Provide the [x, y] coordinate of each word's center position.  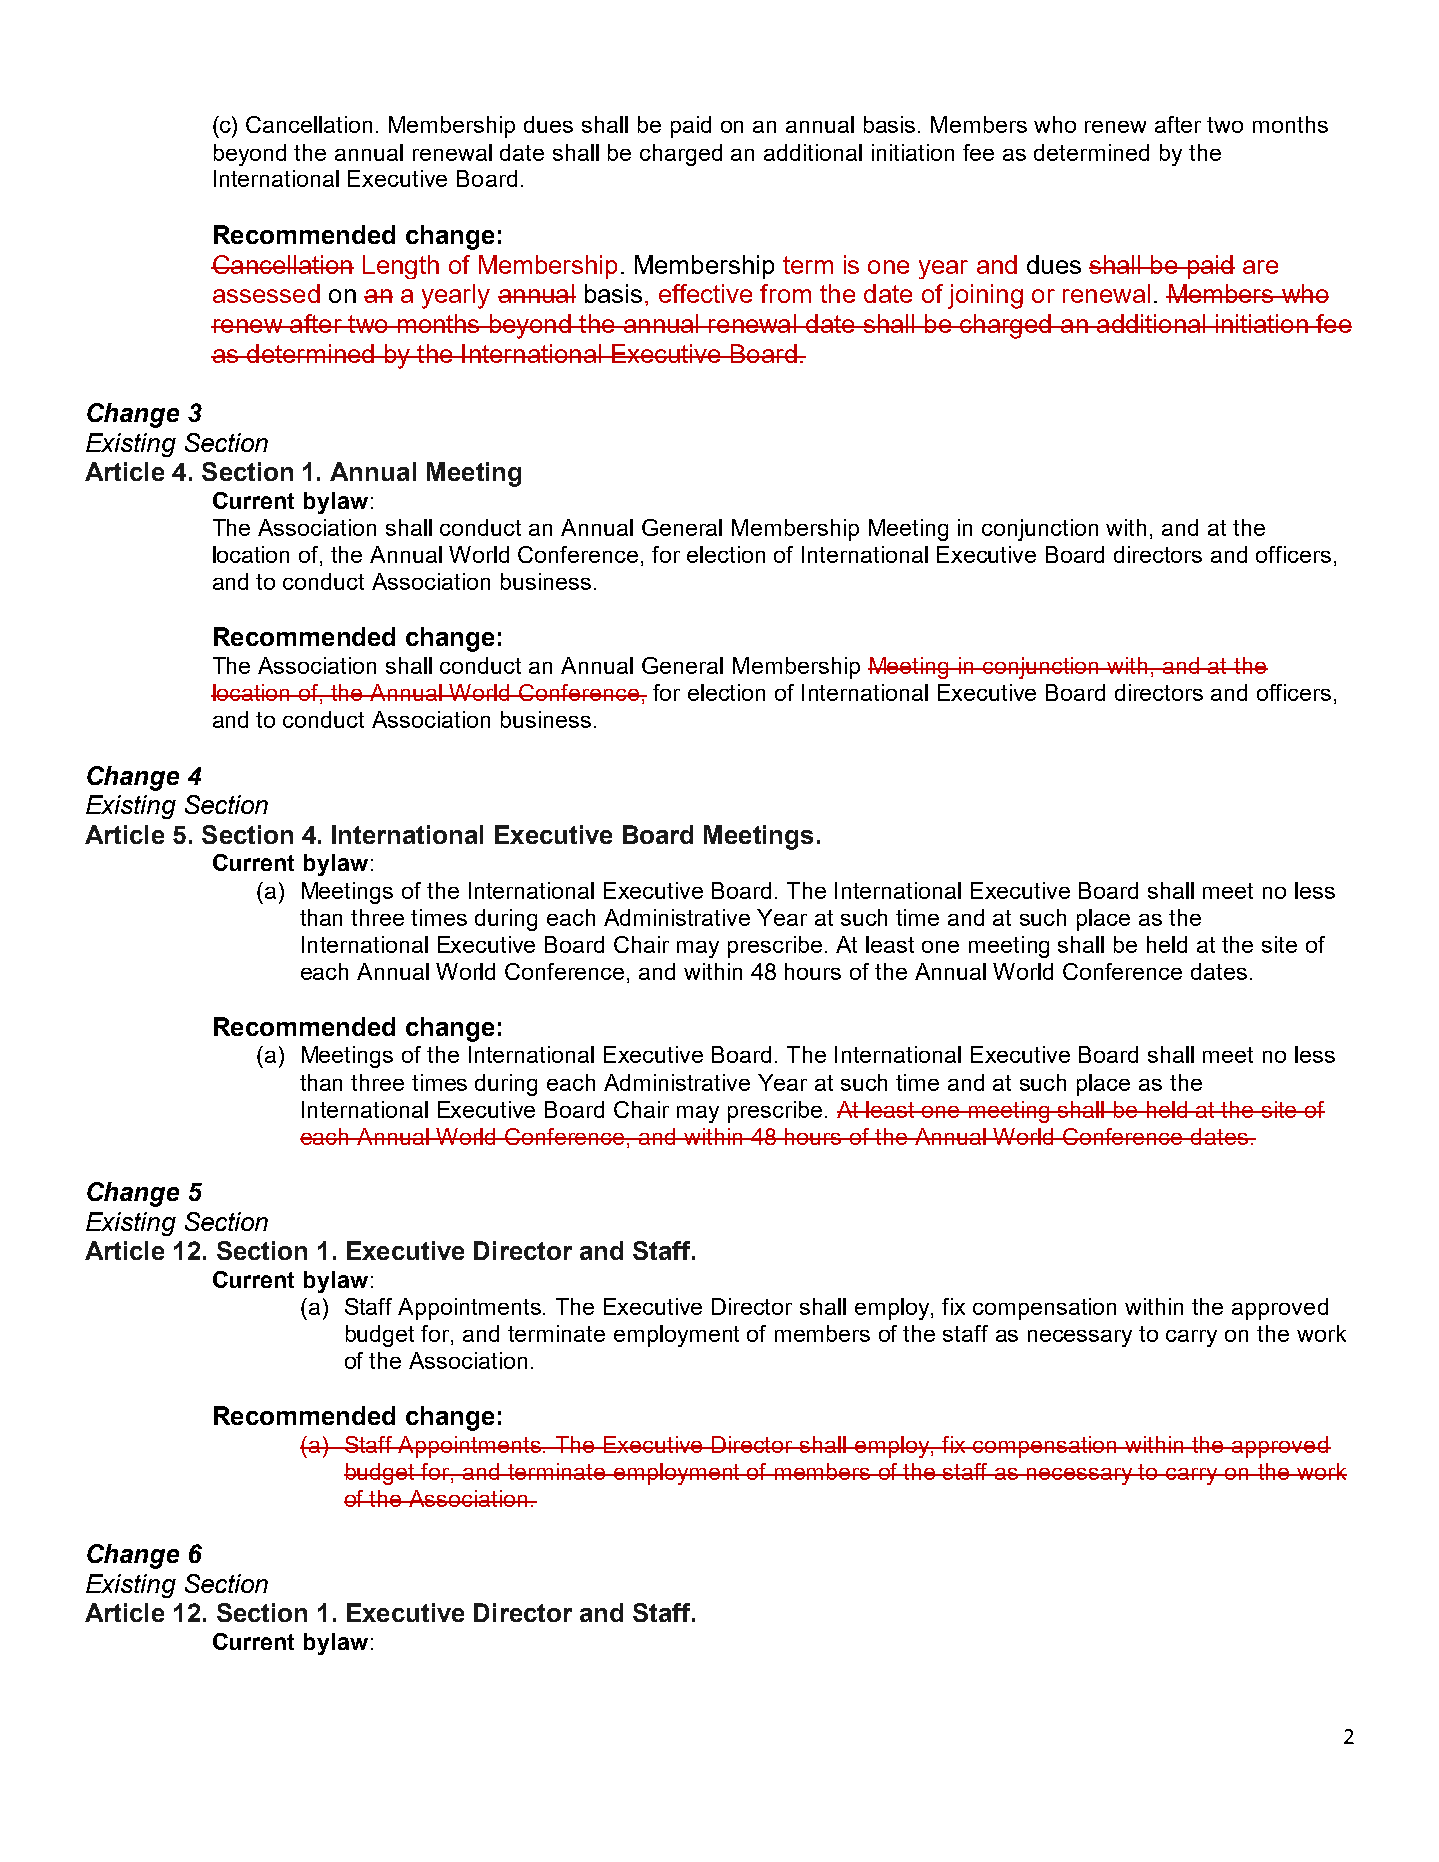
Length [401, 267]
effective [705, 293]
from [785, 293]
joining [985, 296]
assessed [266, 293]
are [1260, 267]
